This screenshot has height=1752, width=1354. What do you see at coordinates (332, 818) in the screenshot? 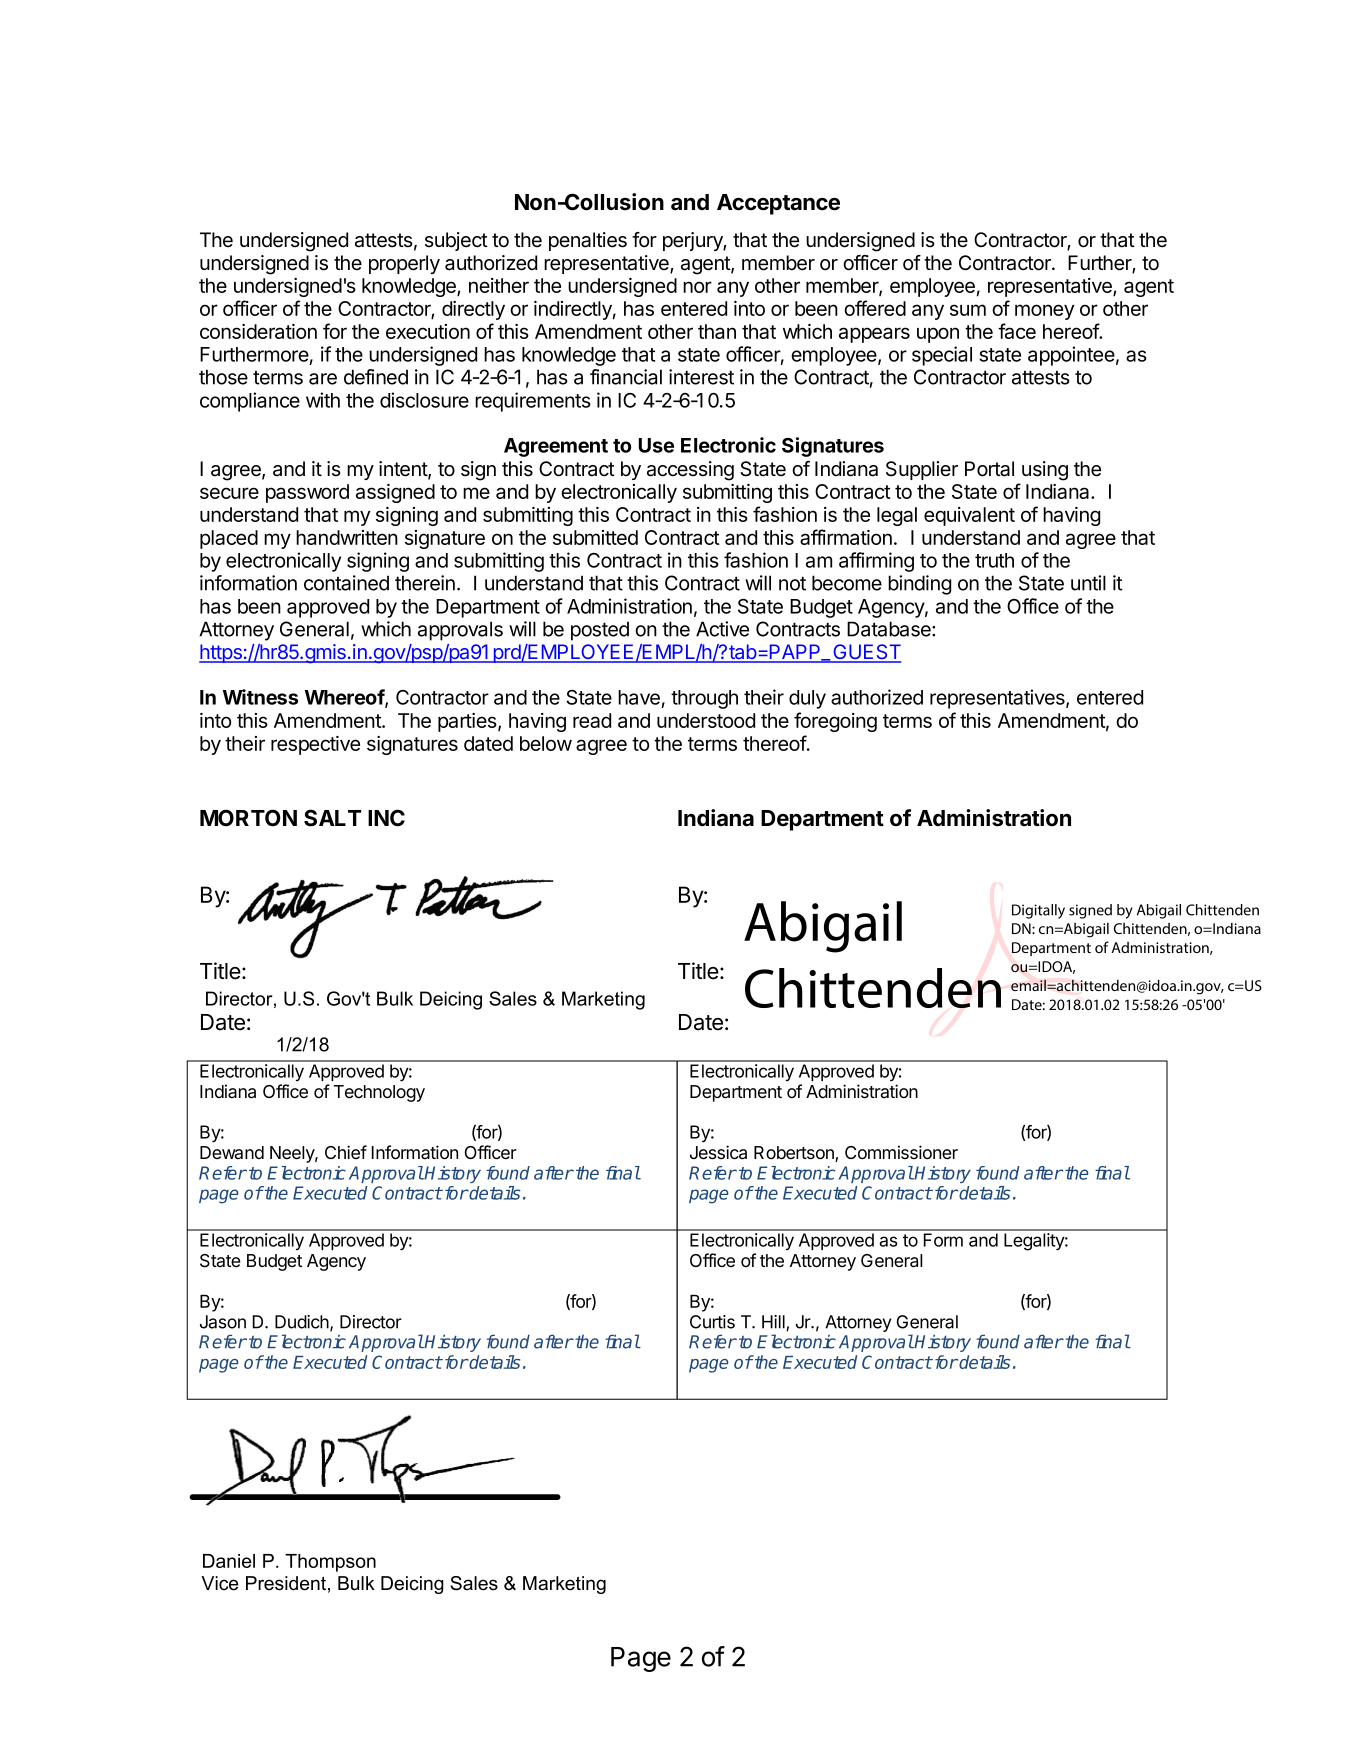
I see `SALT` at bounding box center [332, 818].
